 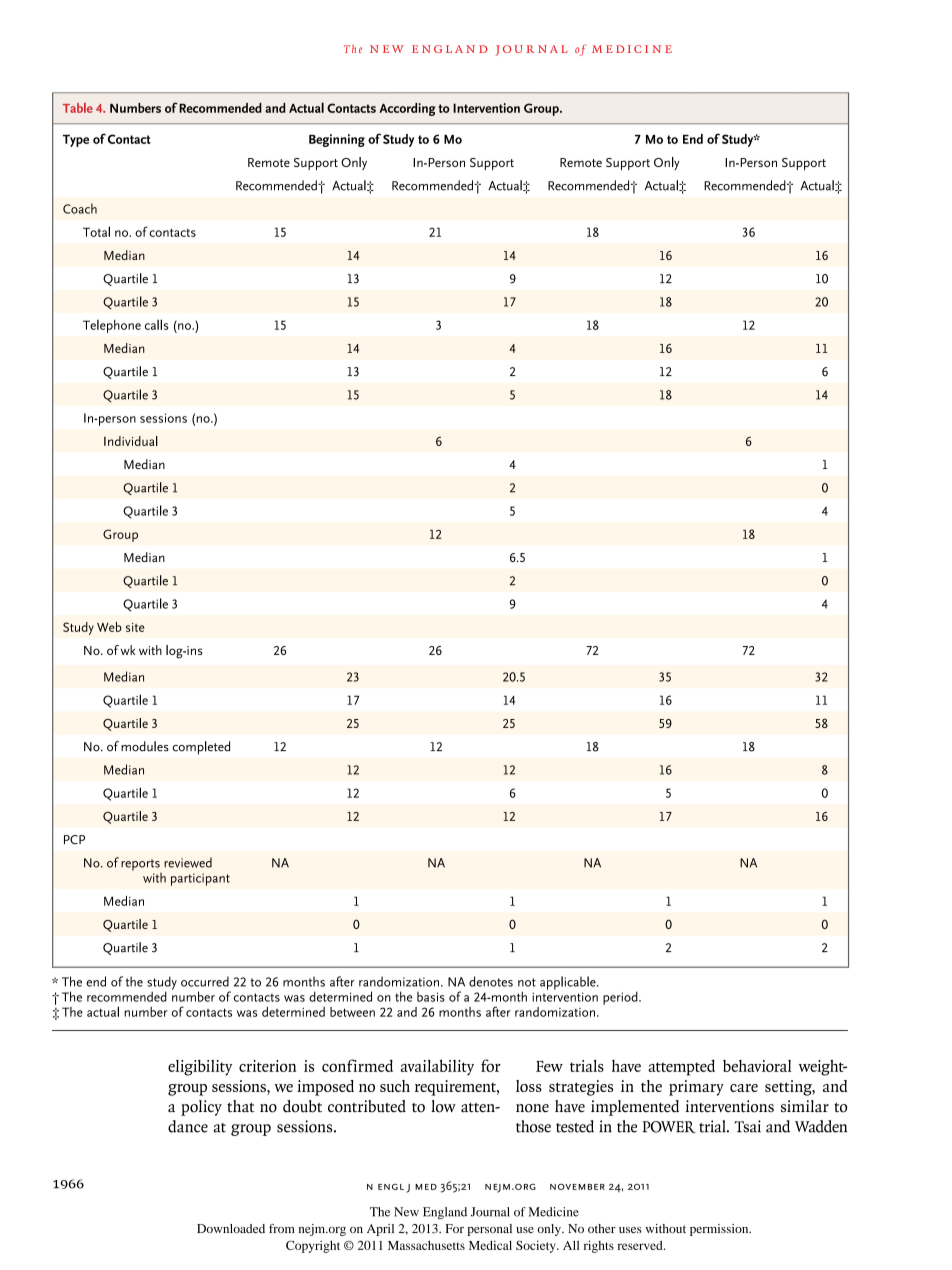 What do you see at coordinates (407, 109) in the screenshot?
I see `According` at bounding box center [407, 109].
